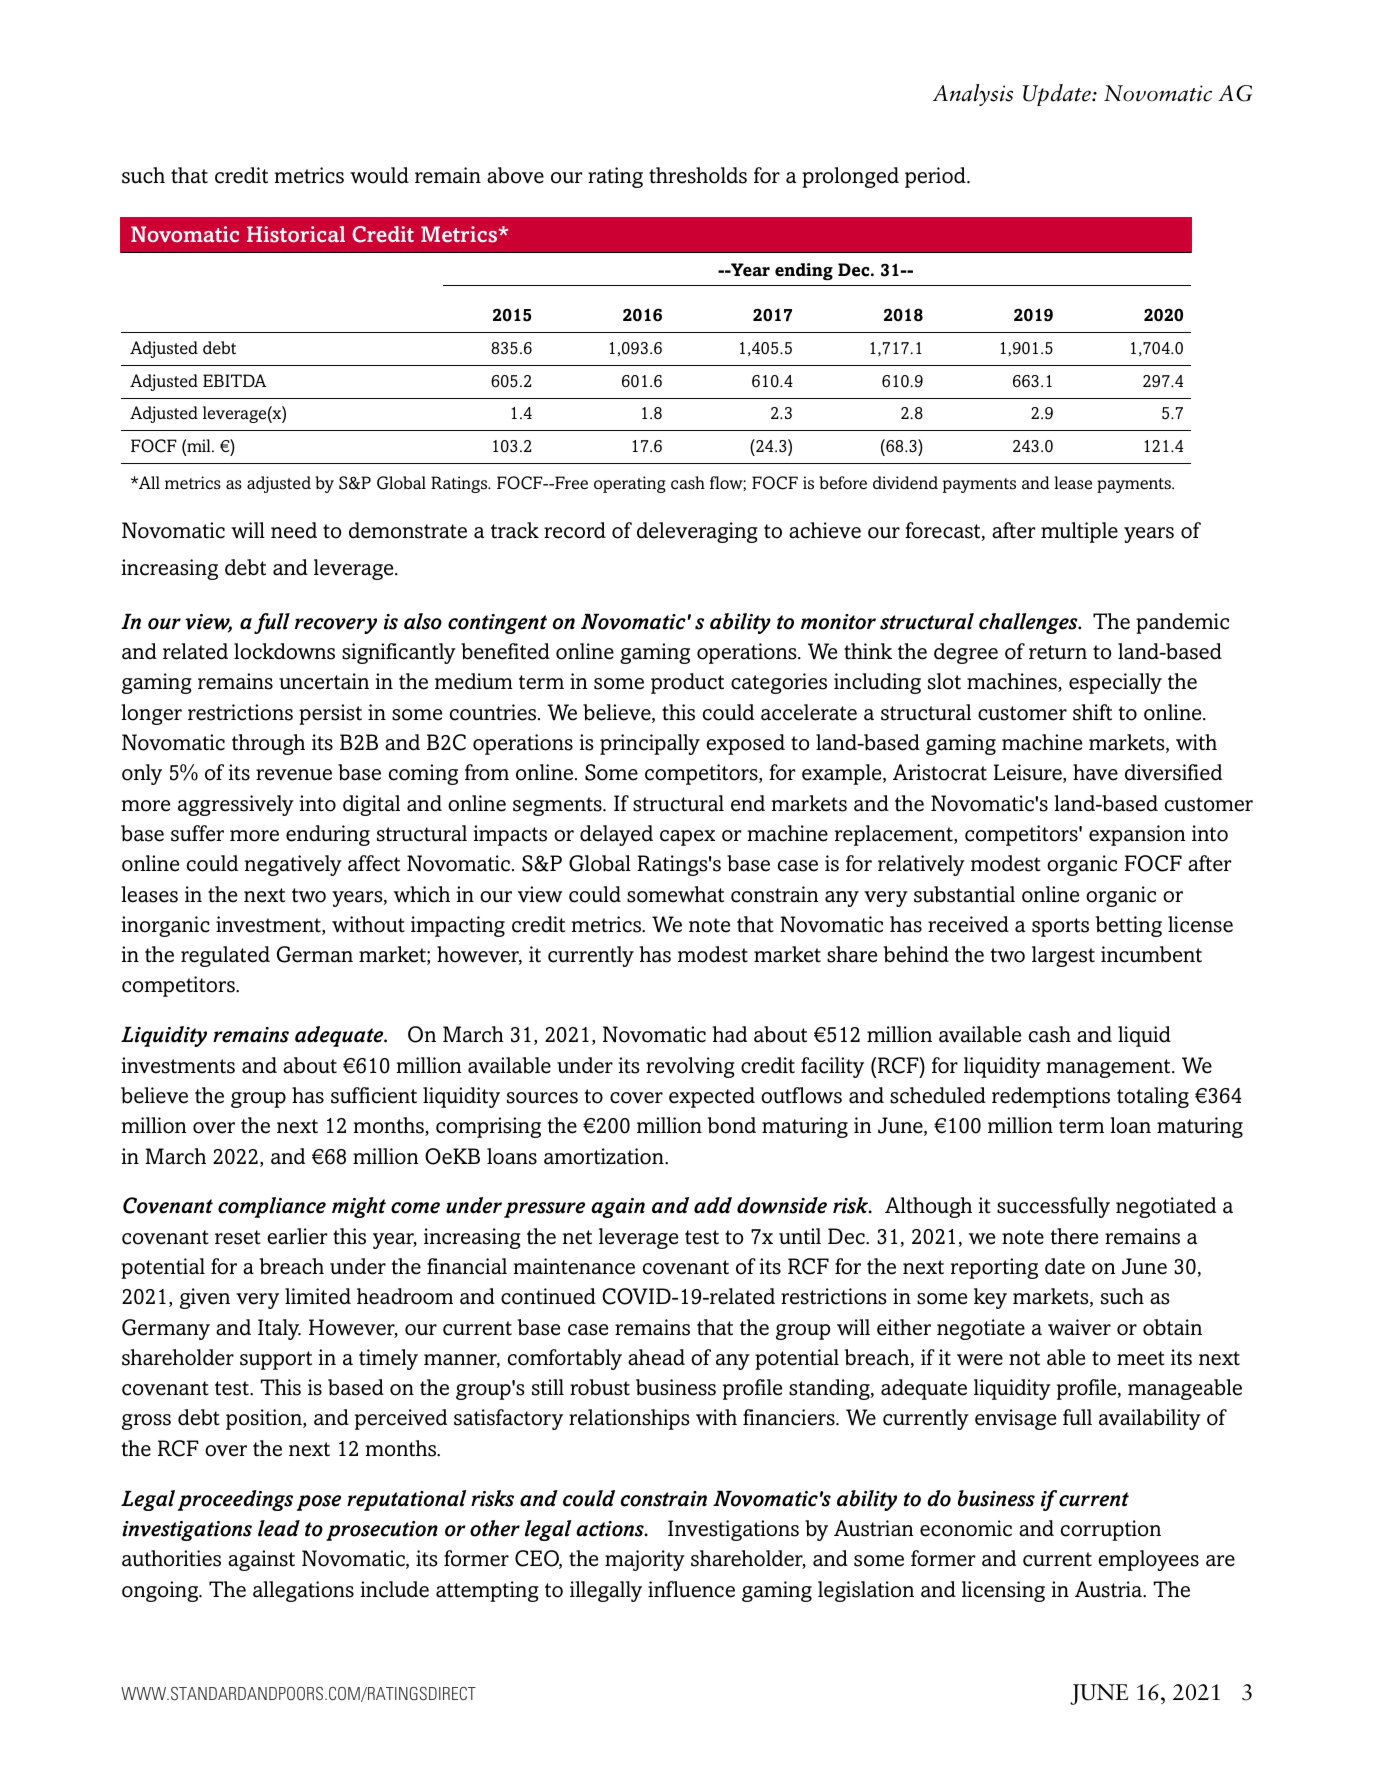 This image has width=1375, height=1779. What do you see at coordinates (279, 1528) in the image?
I see `lead` at bounding box center [279, 1528].
